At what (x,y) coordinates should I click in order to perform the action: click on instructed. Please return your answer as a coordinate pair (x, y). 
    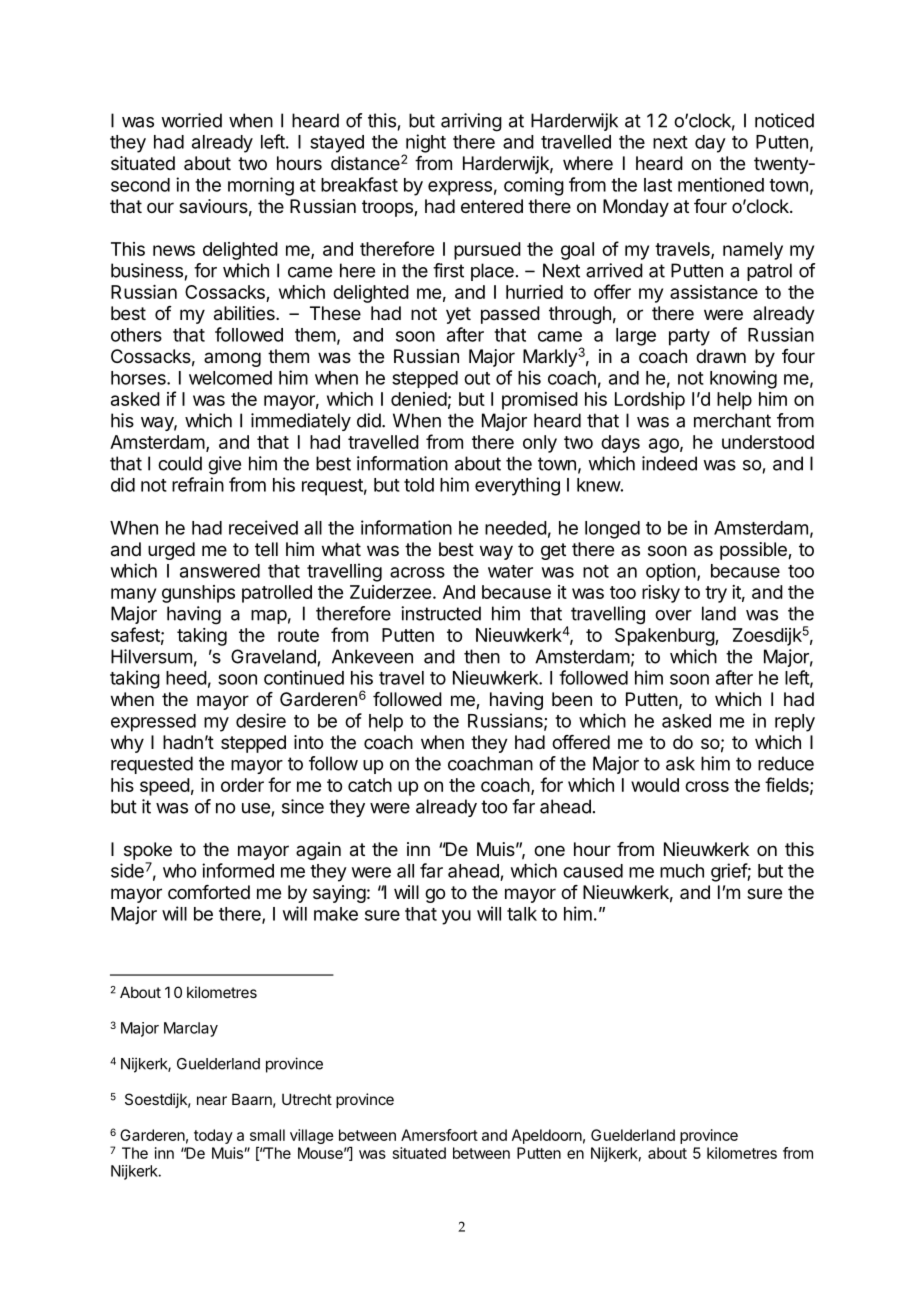
    Looking at the image, I should click on (441, 613).
